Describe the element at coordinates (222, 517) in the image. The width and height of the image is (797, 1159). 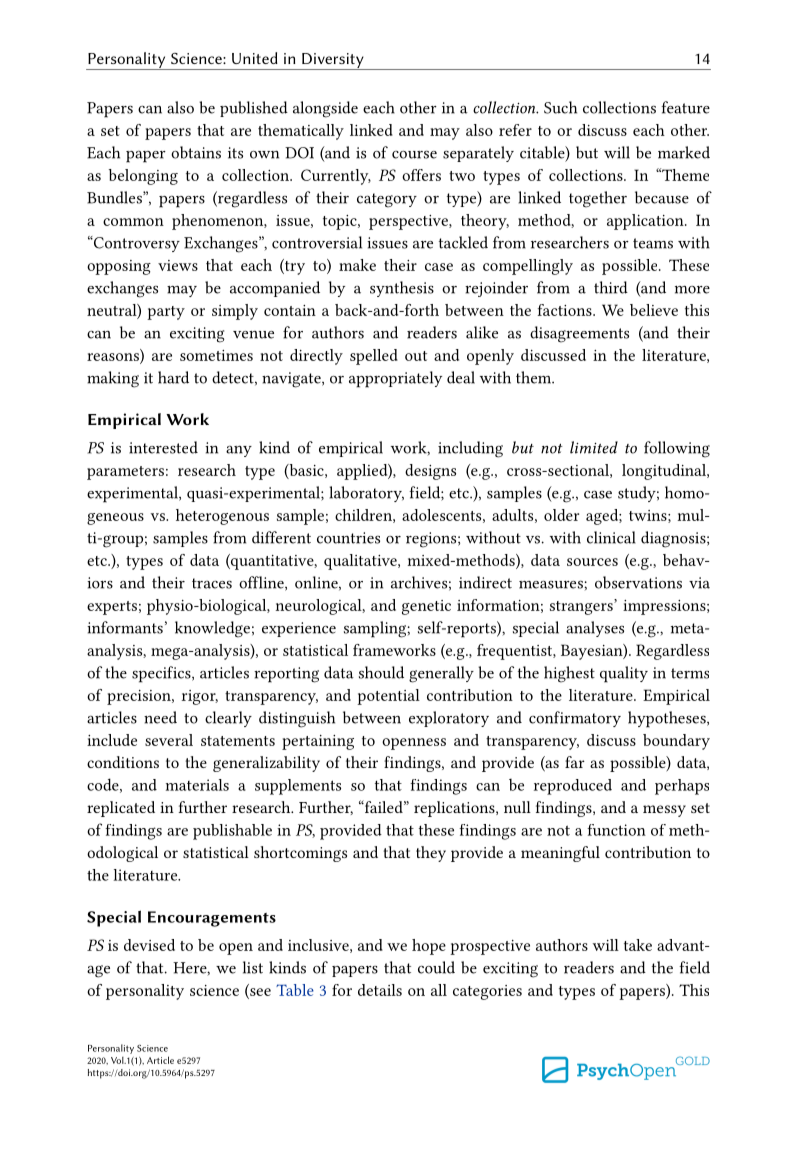
I see `heterogenous` at that location.
